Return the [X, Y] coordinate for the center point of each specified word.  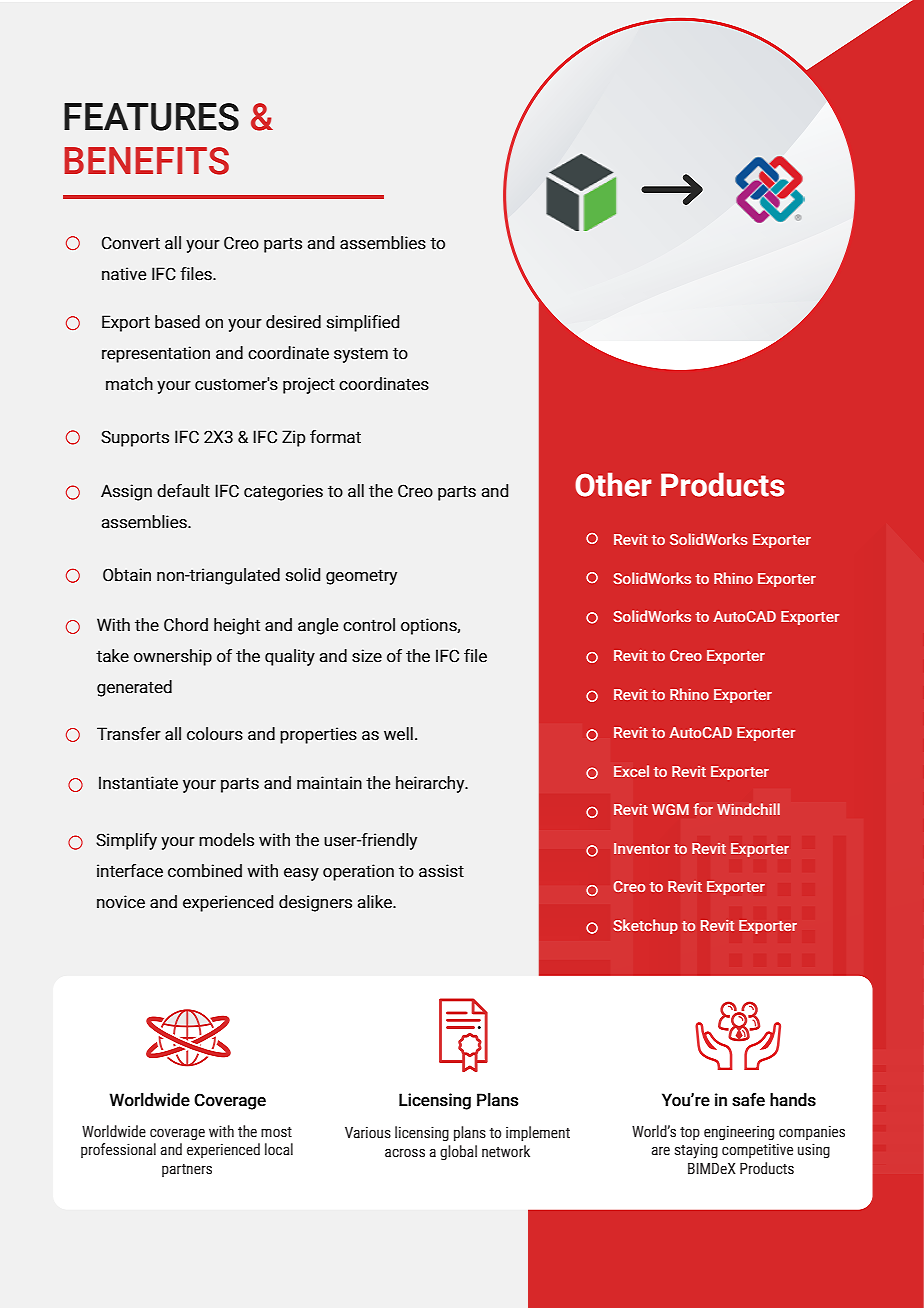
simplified [363, 323]
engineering [739, 1133]
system [361, 355]
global [458, 1152]
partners [187, 1170]
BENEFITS [146, 161]
